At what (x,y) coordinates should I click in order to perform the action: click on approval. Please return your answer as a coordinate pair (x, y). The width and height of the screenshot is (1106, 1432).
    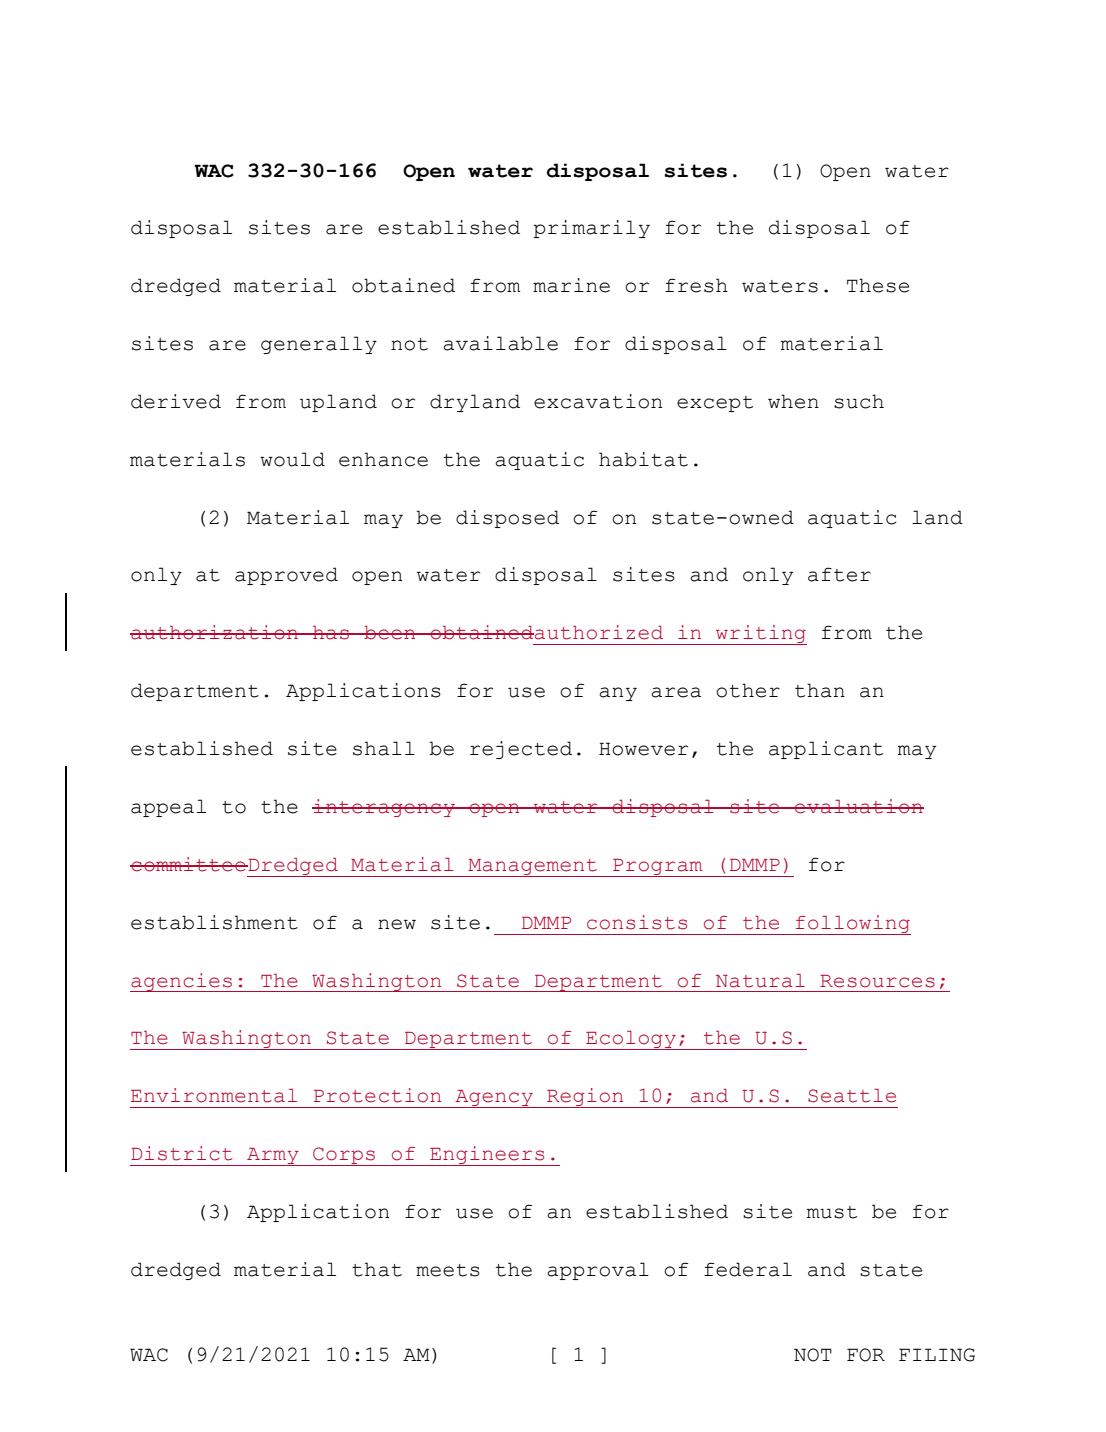
    Looking at the image, I should click on (598, 1271).
